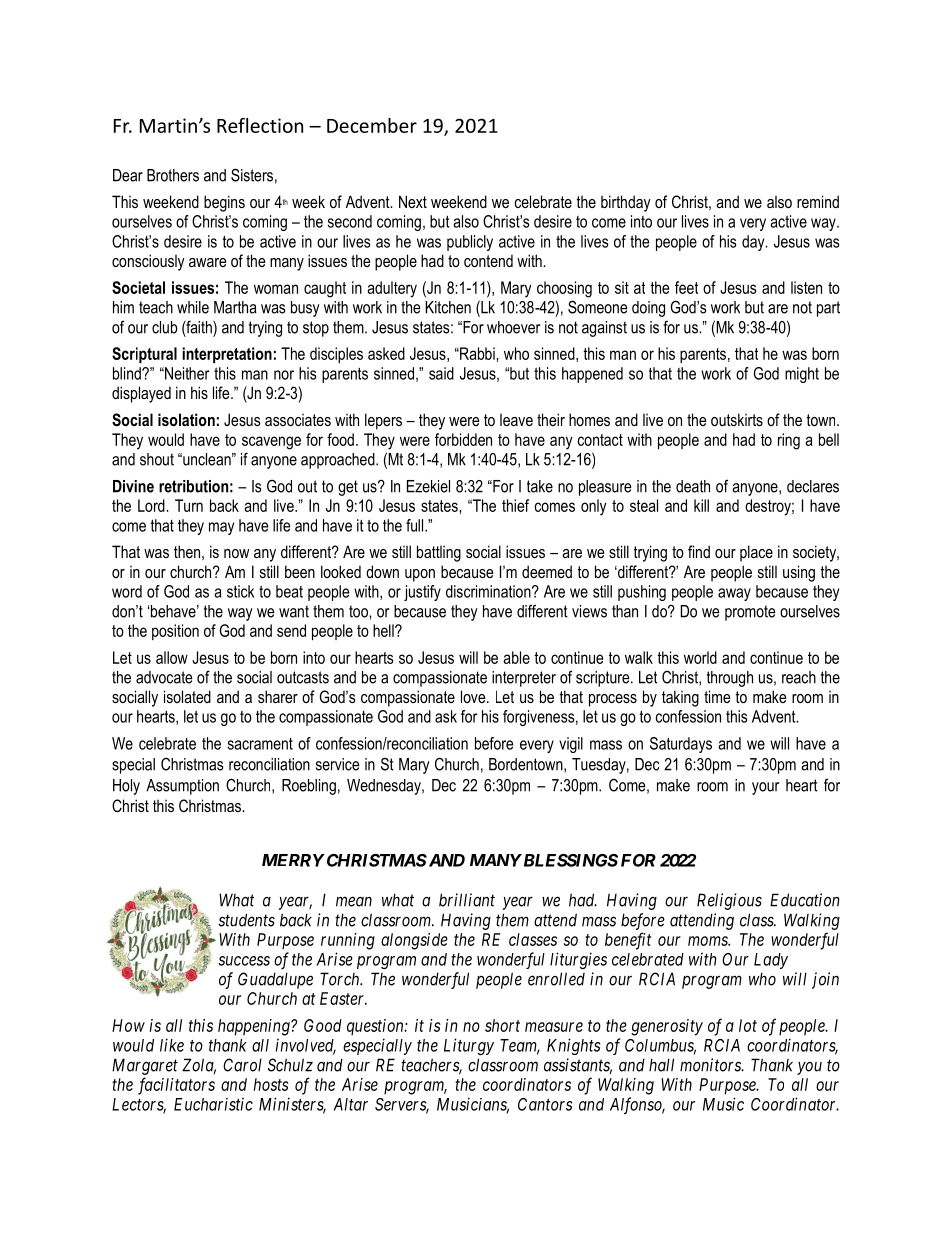 The height and width of the screenshot is (1233, 952). Describe the element at coordinates (422, 593) in the screenshot. I see `justify` at that location.
